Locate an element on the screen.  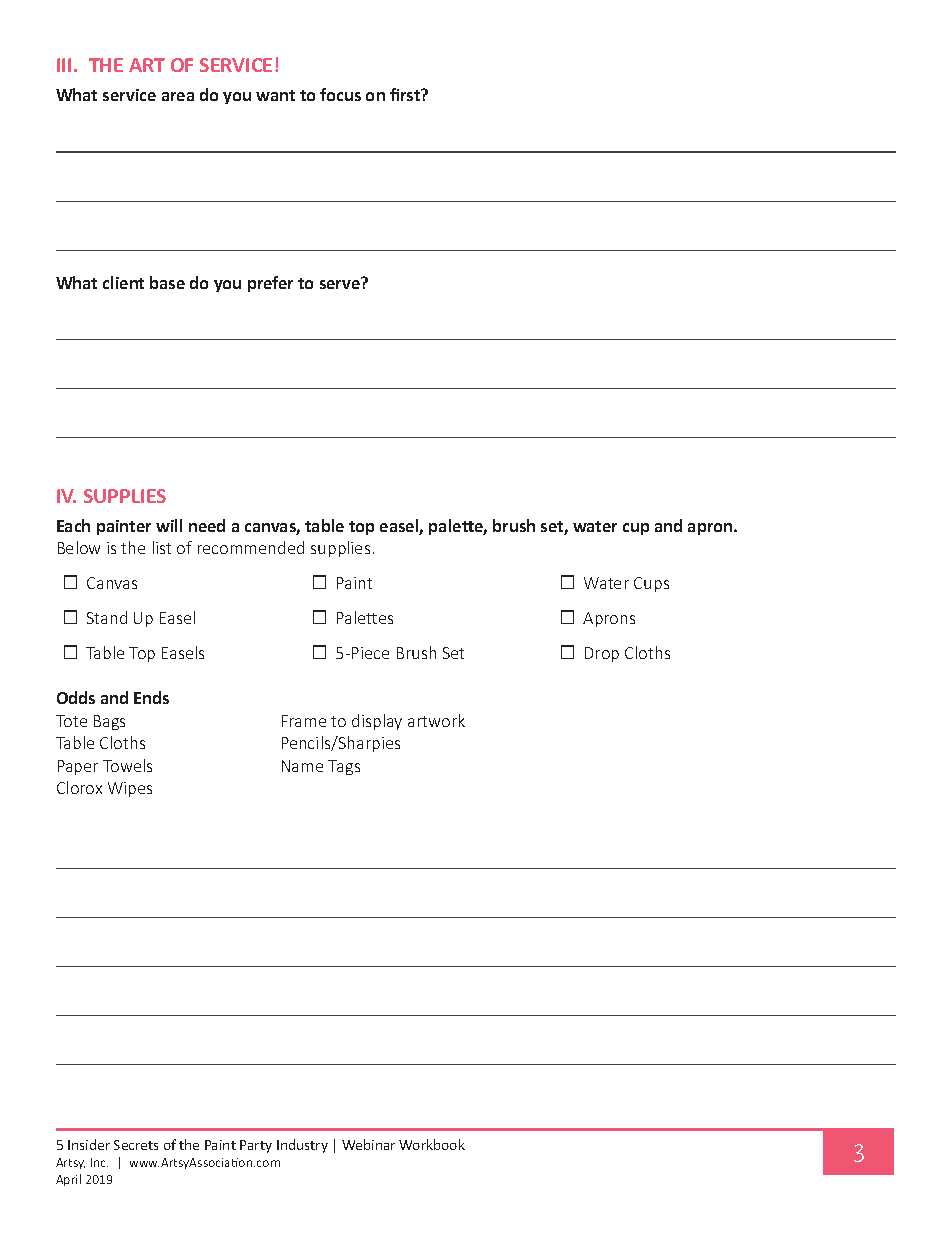
Secrets is located at coordinates (136, 1145).
